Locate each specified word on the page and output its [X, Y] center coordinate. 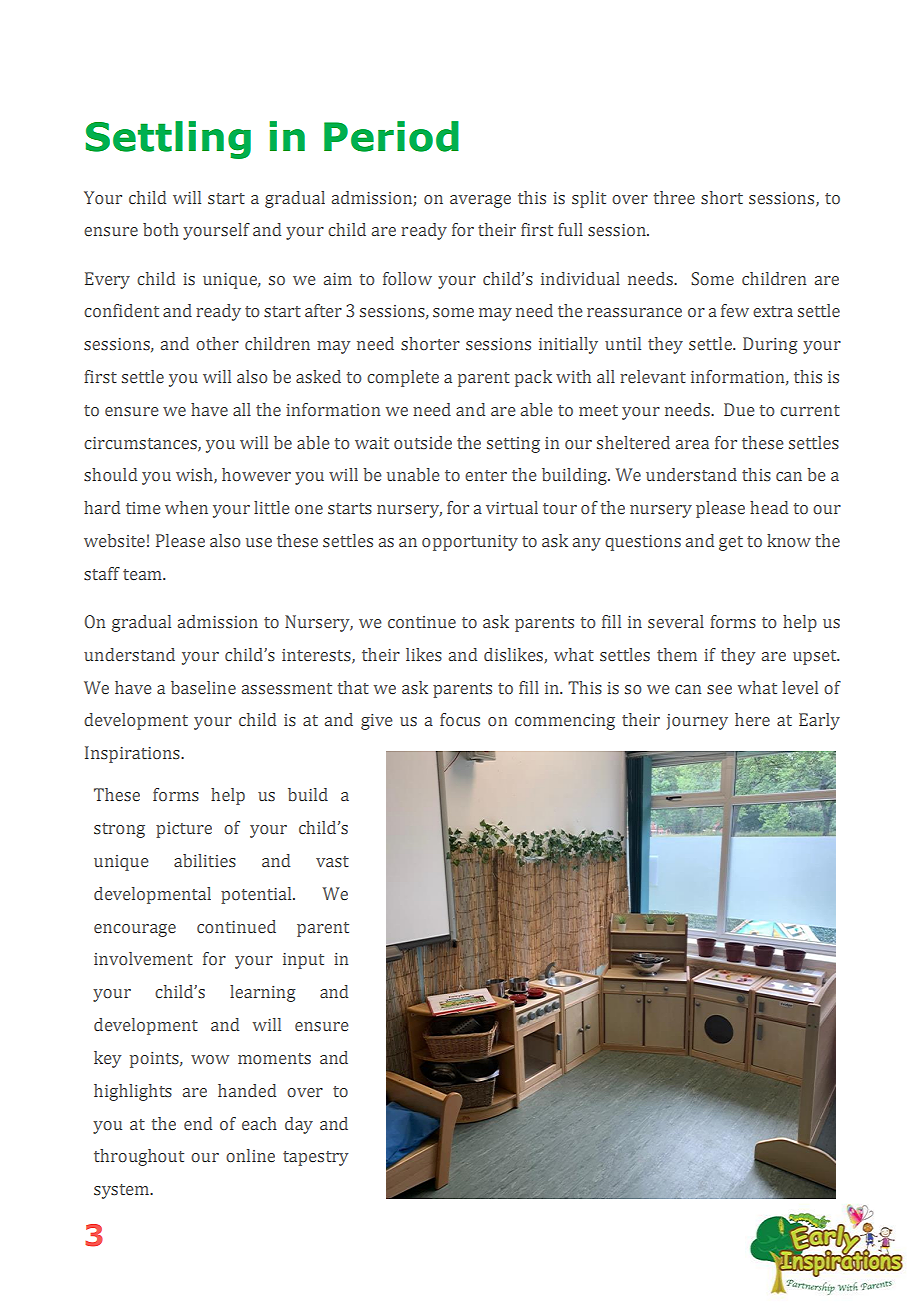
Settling [168, 140]
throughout [139, 1157]
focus [460, 720]
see [719, 690]
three [674, 197]
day [299, 1125]
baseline [203, 687]
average [480, 201]
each [259, 1123]
